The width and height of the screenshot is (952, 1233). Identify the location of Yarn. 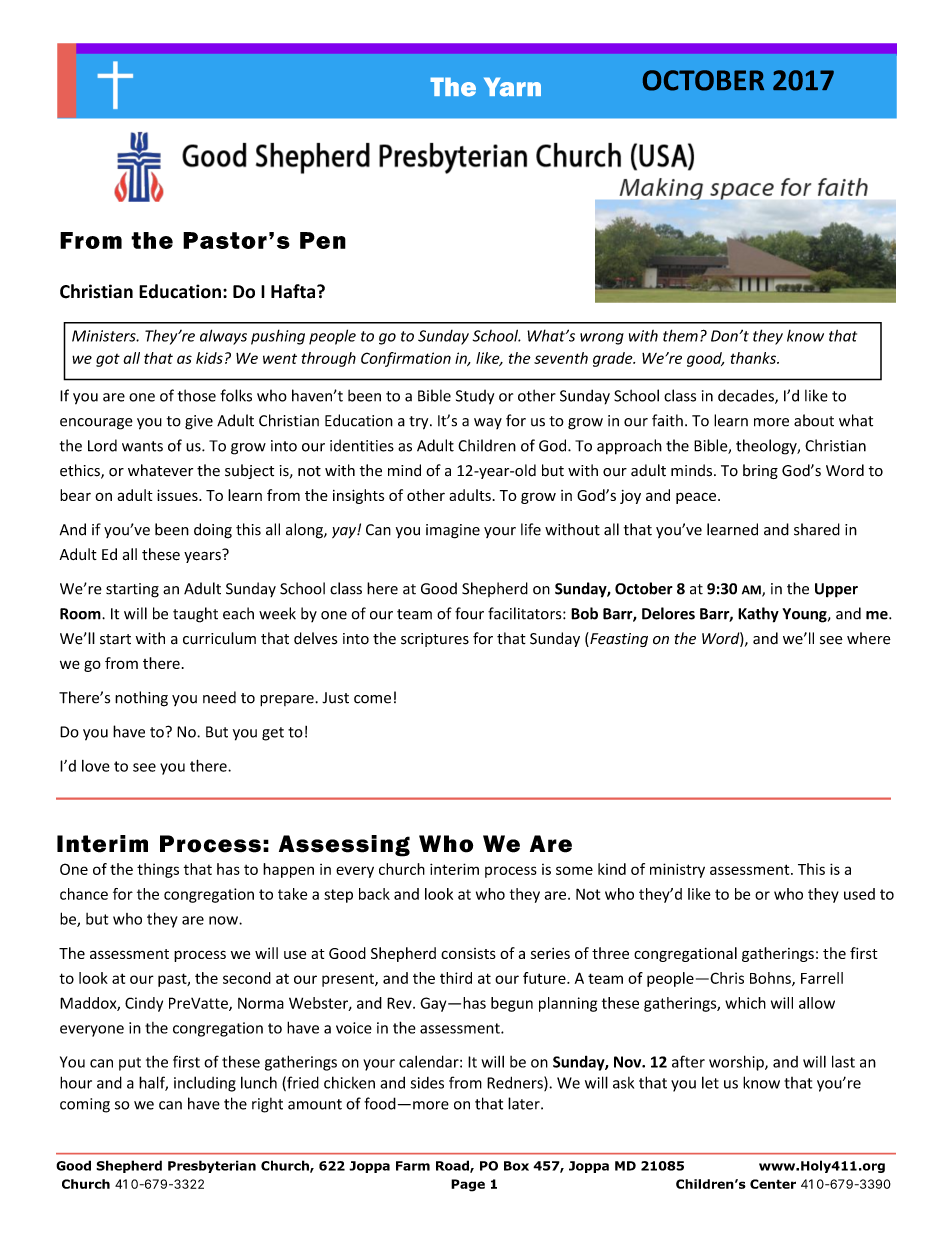
(512, 87).
